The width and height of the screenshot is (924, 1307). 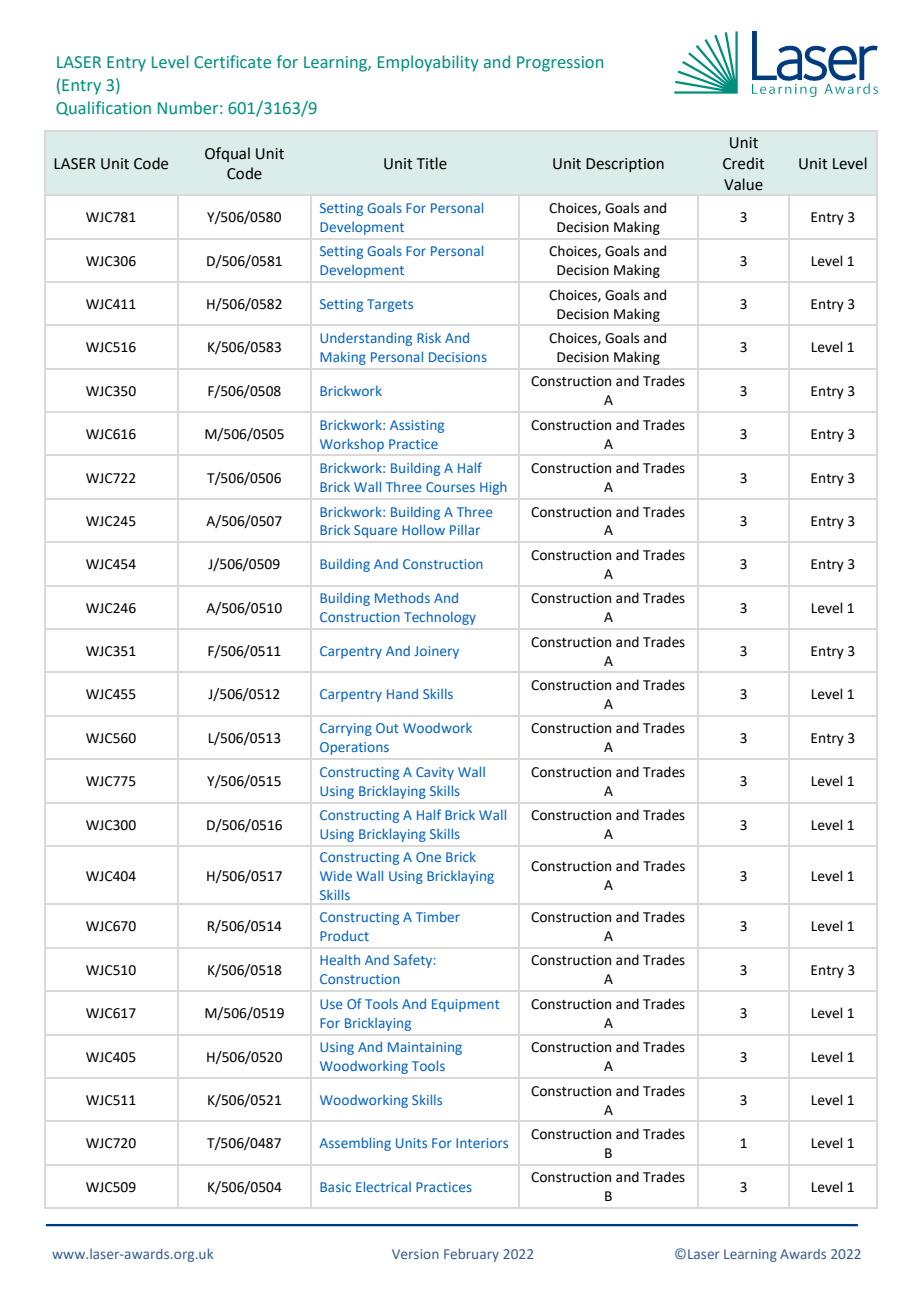 I want to click on Basic, so click(x=335, y=1187).
